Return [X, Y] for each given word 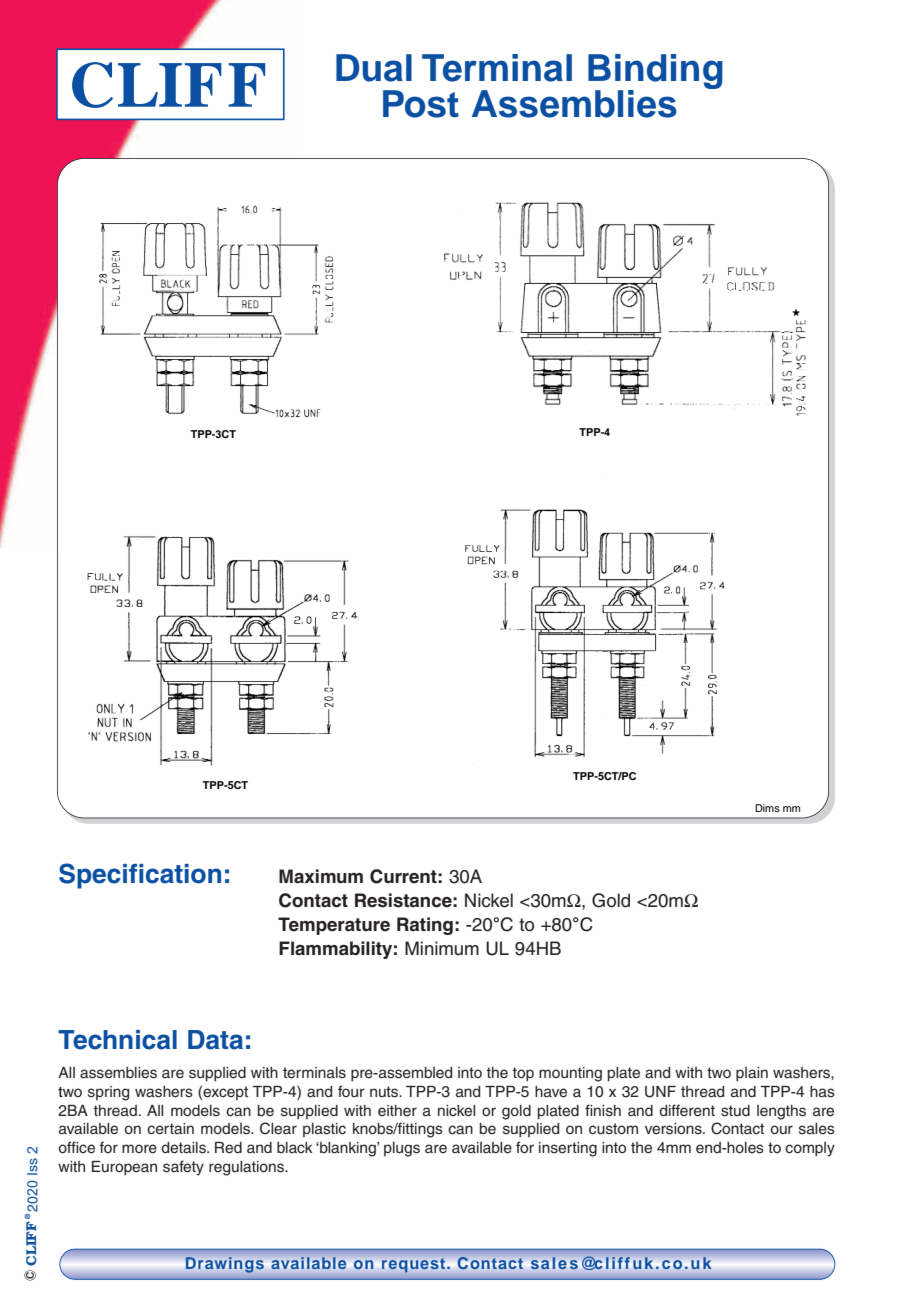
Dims [767, 808]
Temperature [334, 926]
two [719, 1072]
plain [752, 1074]
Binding [655, 72]
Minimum [442, 948]
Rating [425, 926]
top [523, 1074]
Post [421, 104]
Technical [117, 1040]
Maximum [321, 876]
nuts [385, 1092]
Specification [140, 876]
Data [215, 1040]
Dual [374, 68]
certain [170, 1129]
